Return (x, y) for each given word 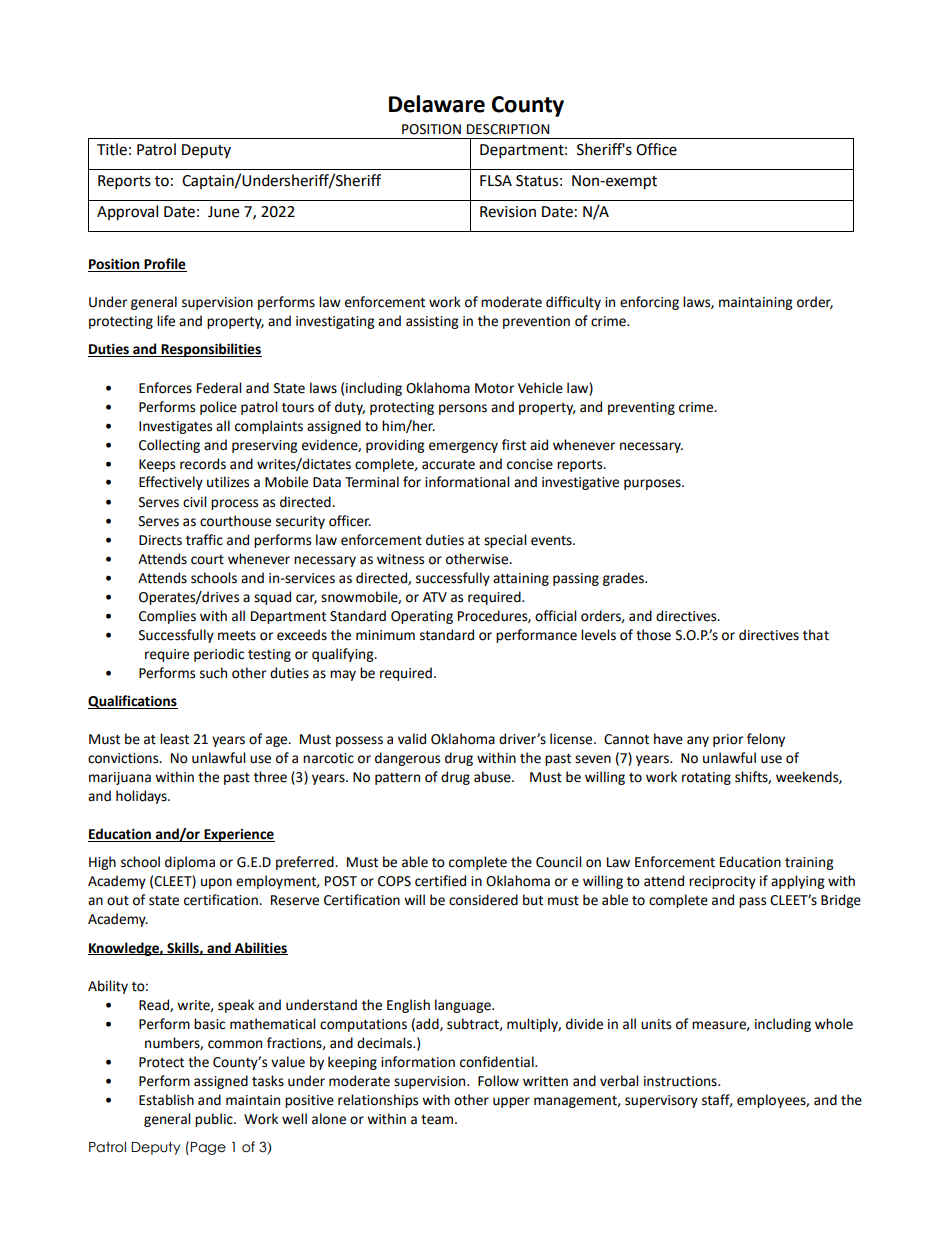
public (215, 1120)
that (816, 635)
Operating (422, 617)
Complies (167, 617)
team (438, 1120)
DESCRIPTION (508, 129)
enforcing (649, 303)
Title (112, 149)
